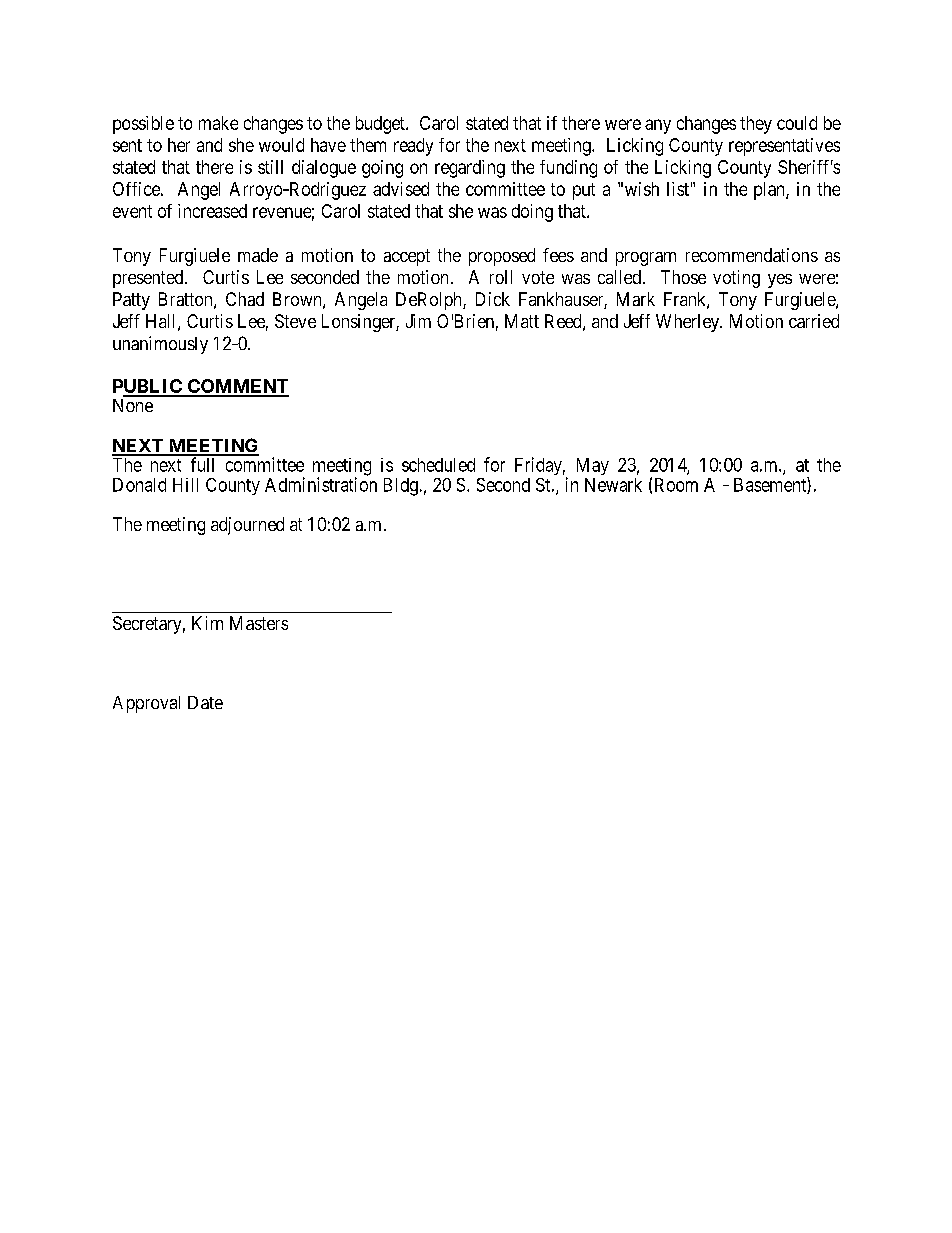 The height and width of the screenshot is (1233, 952). What do you see at coordinates (205, 702) in the screenshot?
I see `Date` at bounding box center [205, 702].
